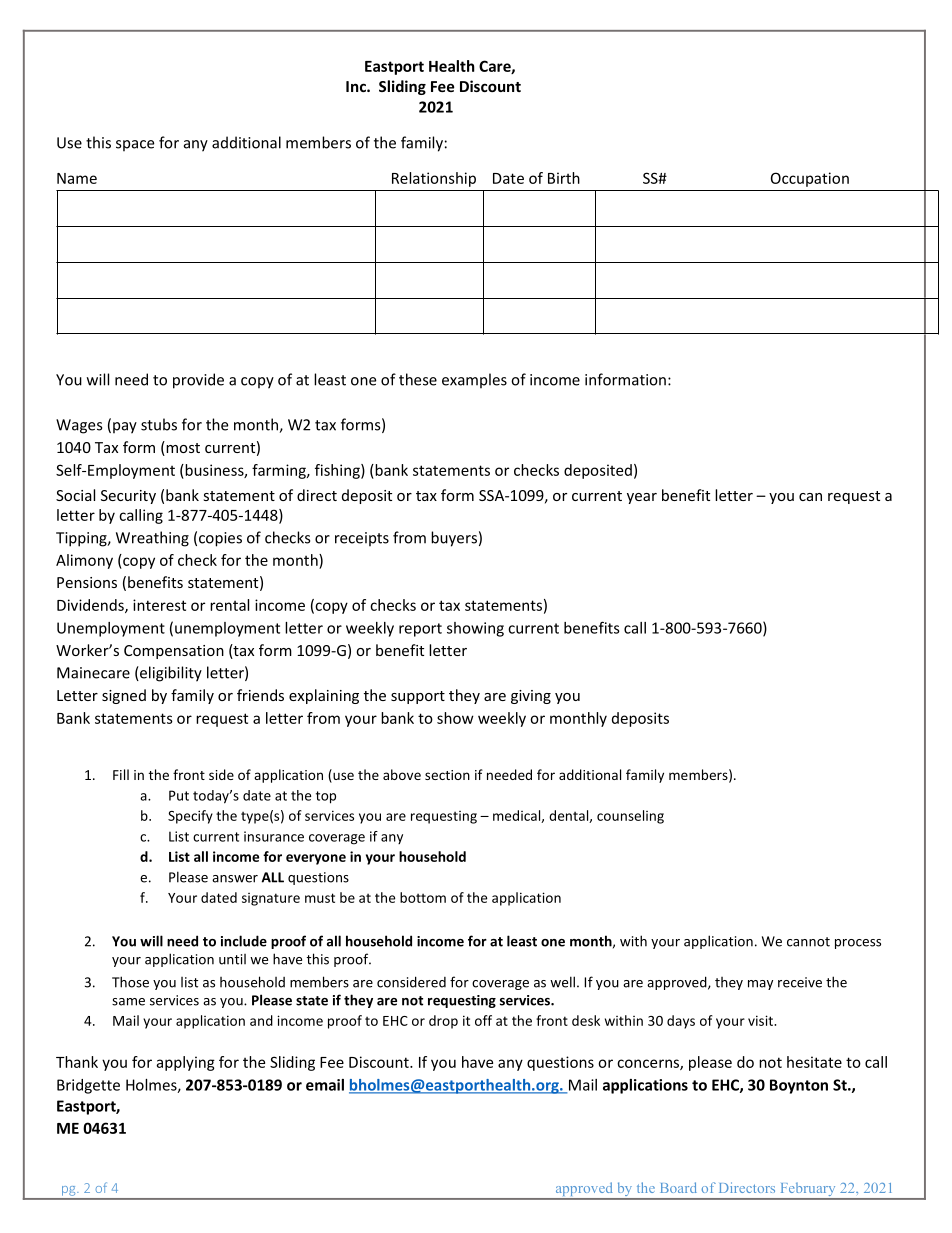 The width and height of the image is (952, 1233). Describe the element at coordinates (483, 1020) in the image. I see `off` at that location.
